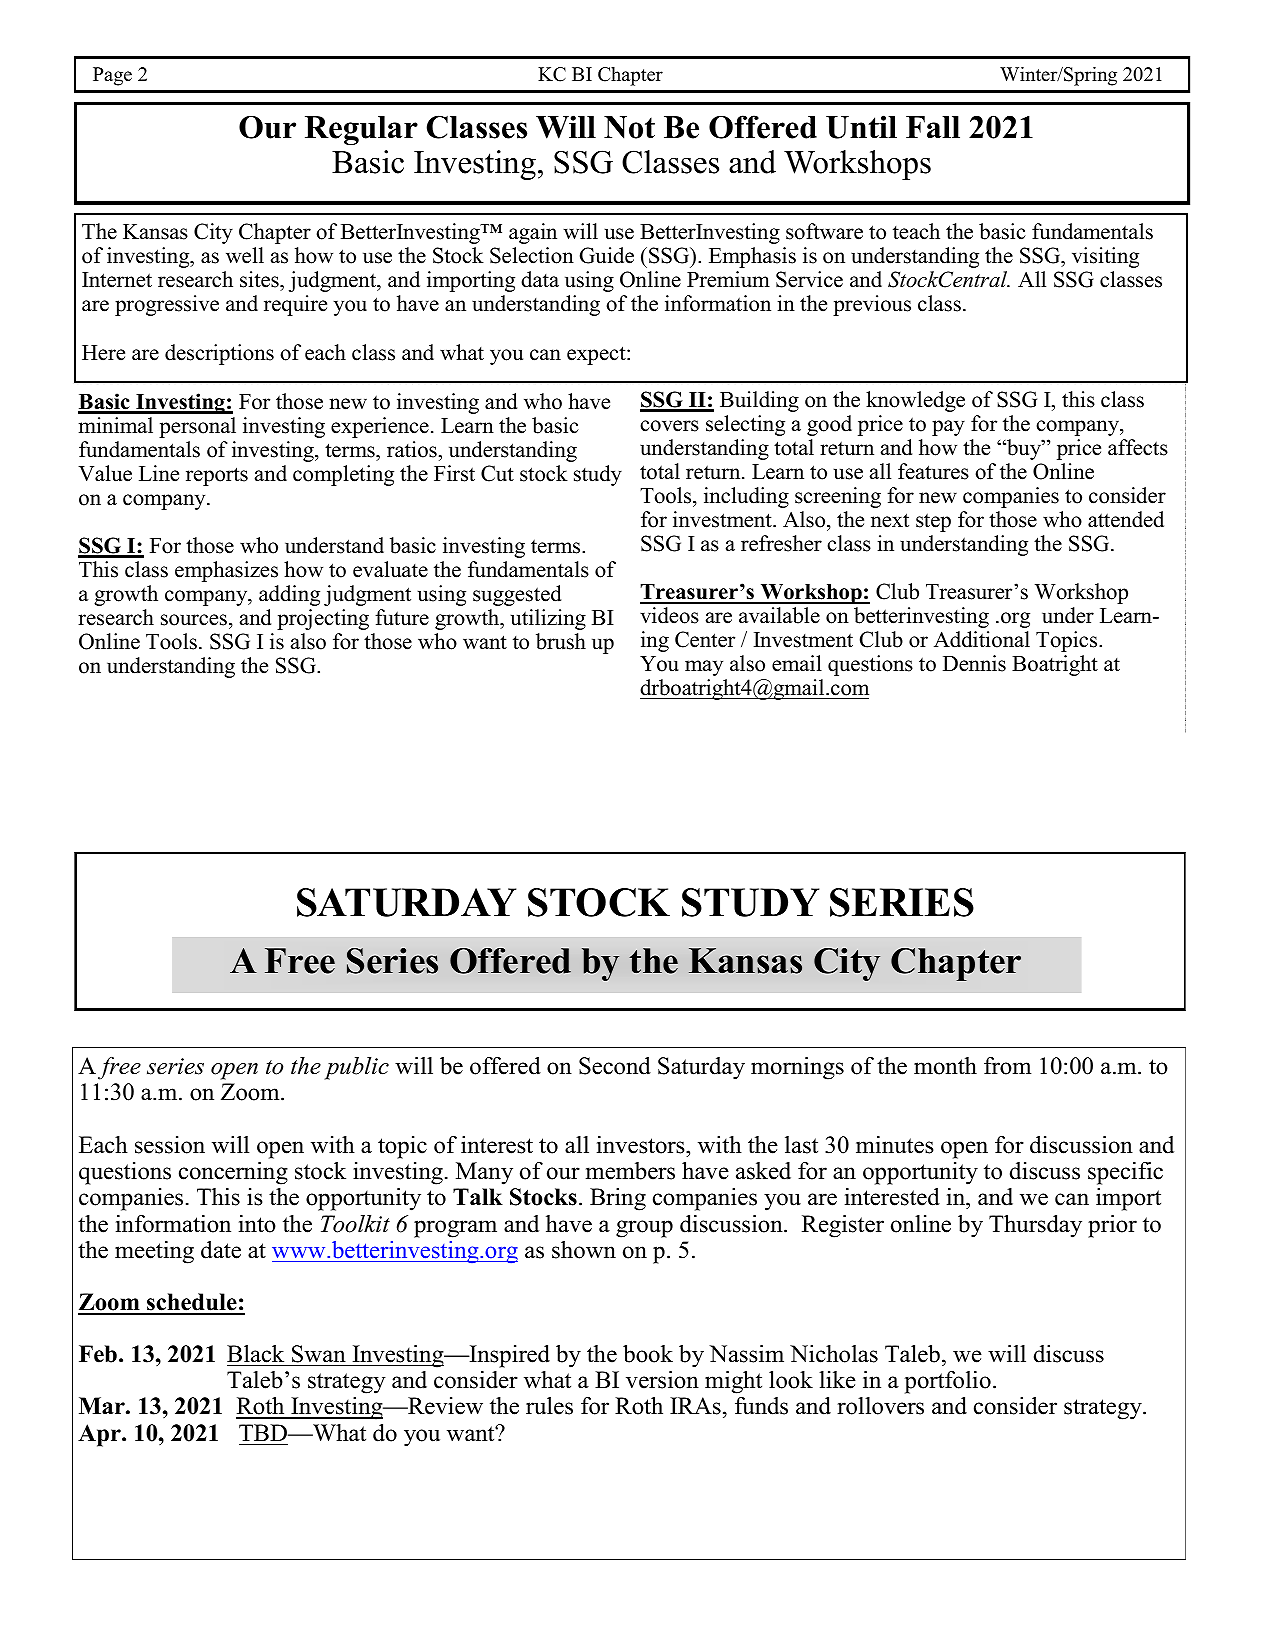  What do you see at coordinates (669, 615) in the document?
I see `videos` at bounding box center [669, 615].
